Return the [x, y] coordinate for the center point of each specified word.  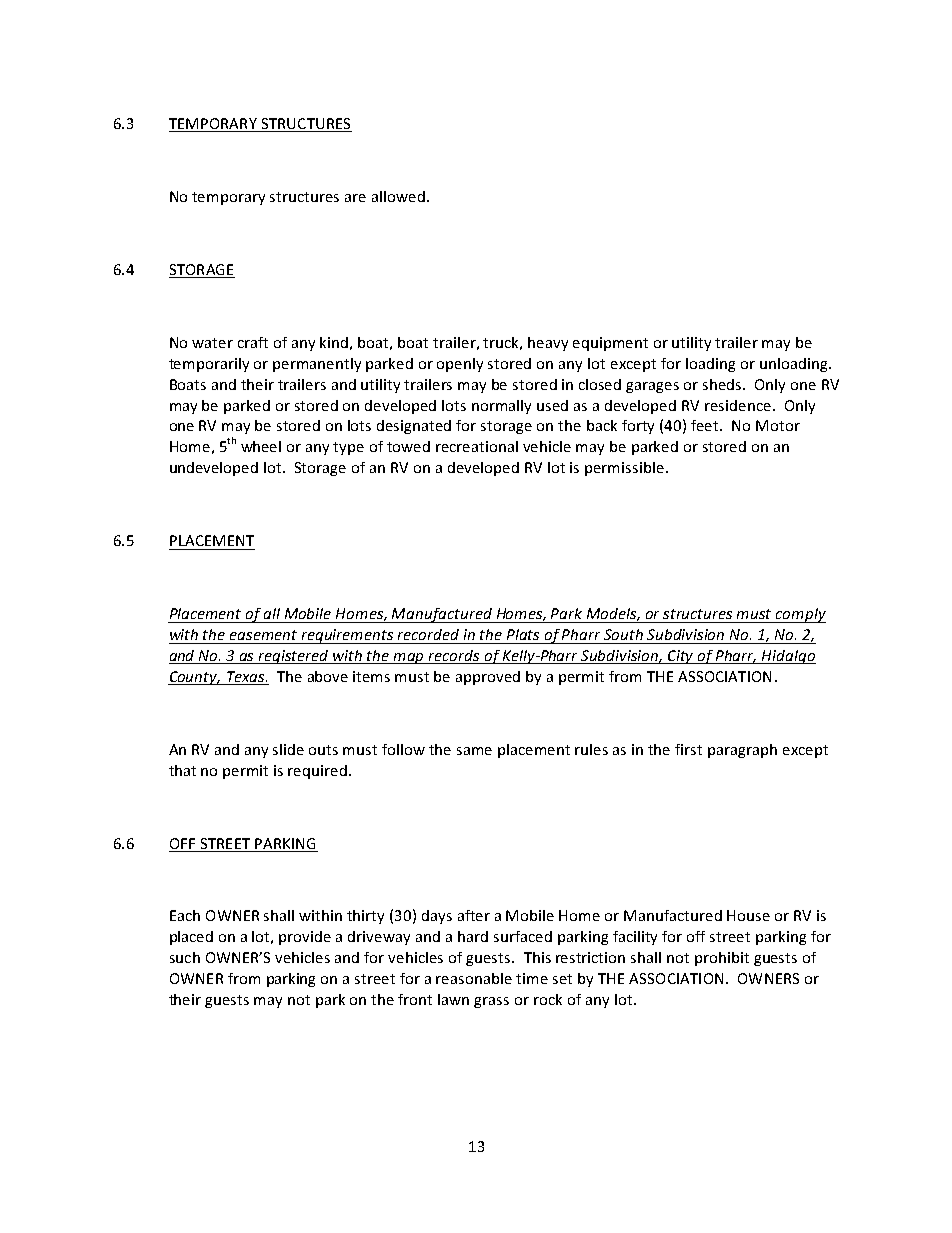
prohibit [722, 959]
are [355, 198]
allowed [398, 196]
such [185, 957]
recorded [428, 634]
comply [800, 615]
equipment [610, 344]
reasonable [474, 978]
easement [263, 635]
